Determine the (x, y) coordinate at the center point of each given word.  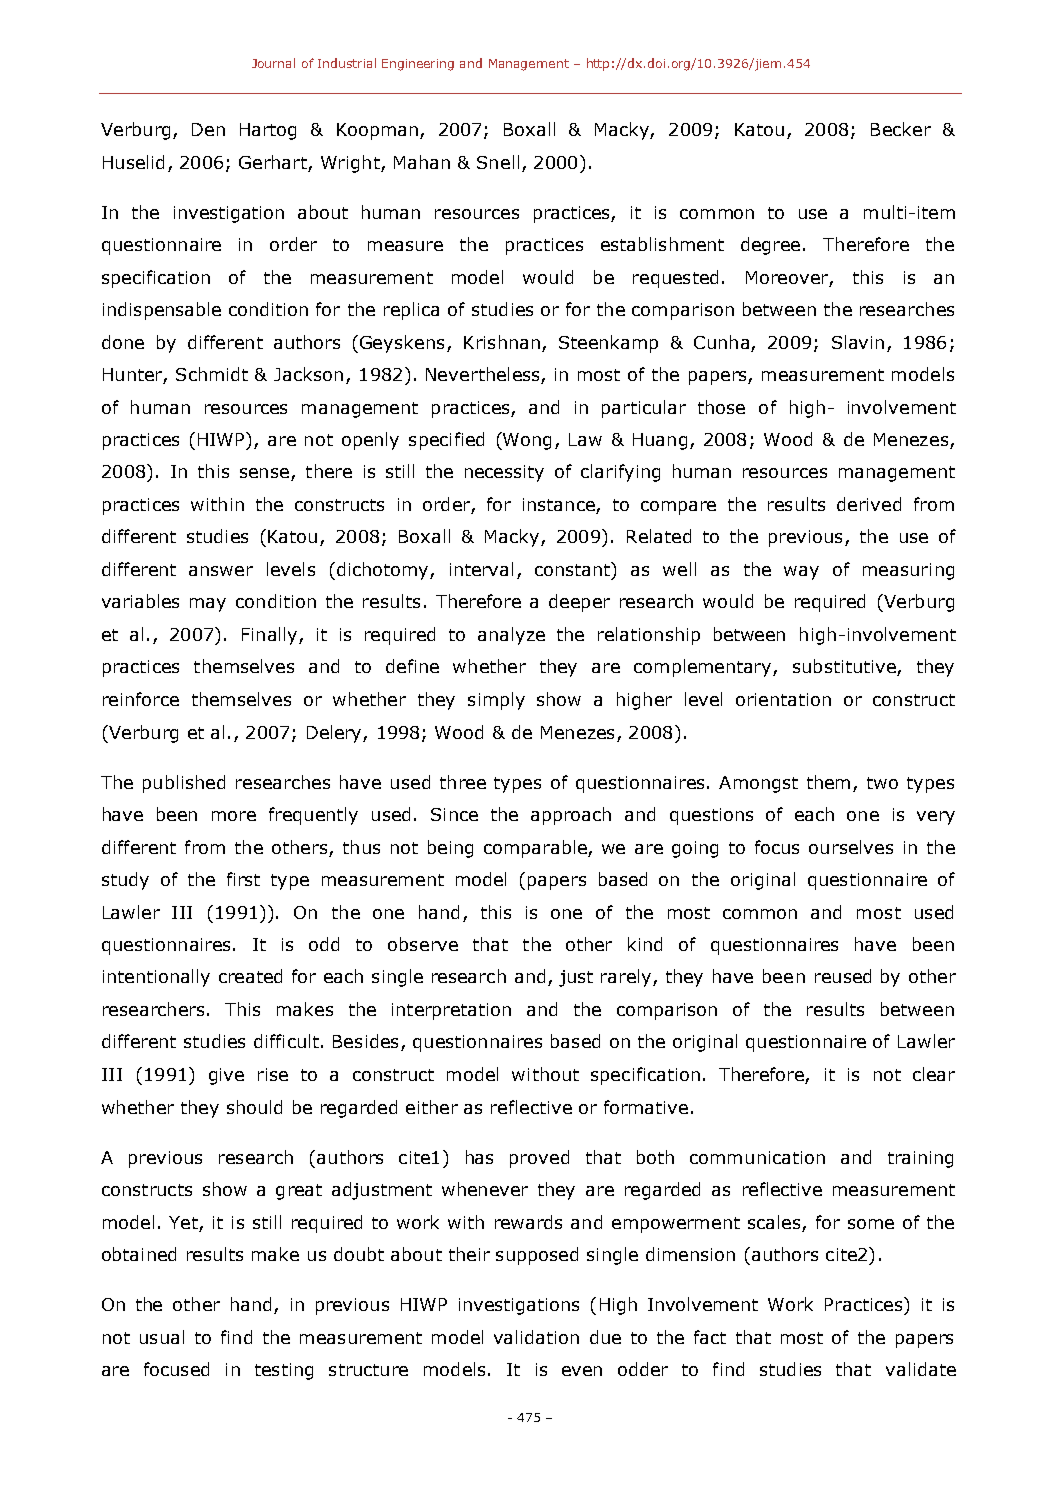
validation (536, 1337)
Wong (526, 441)
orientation (783, 699)
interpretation (451, 1011)
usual (162, 1337)
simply (496, 701)
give (226, 1076)
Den (208, 129)
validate (921, 1369)
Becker (901, 129)
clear (934, 1074)
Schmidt (212, 374)
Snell (498, 162)
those (721, 407)
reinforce (141, 699)
